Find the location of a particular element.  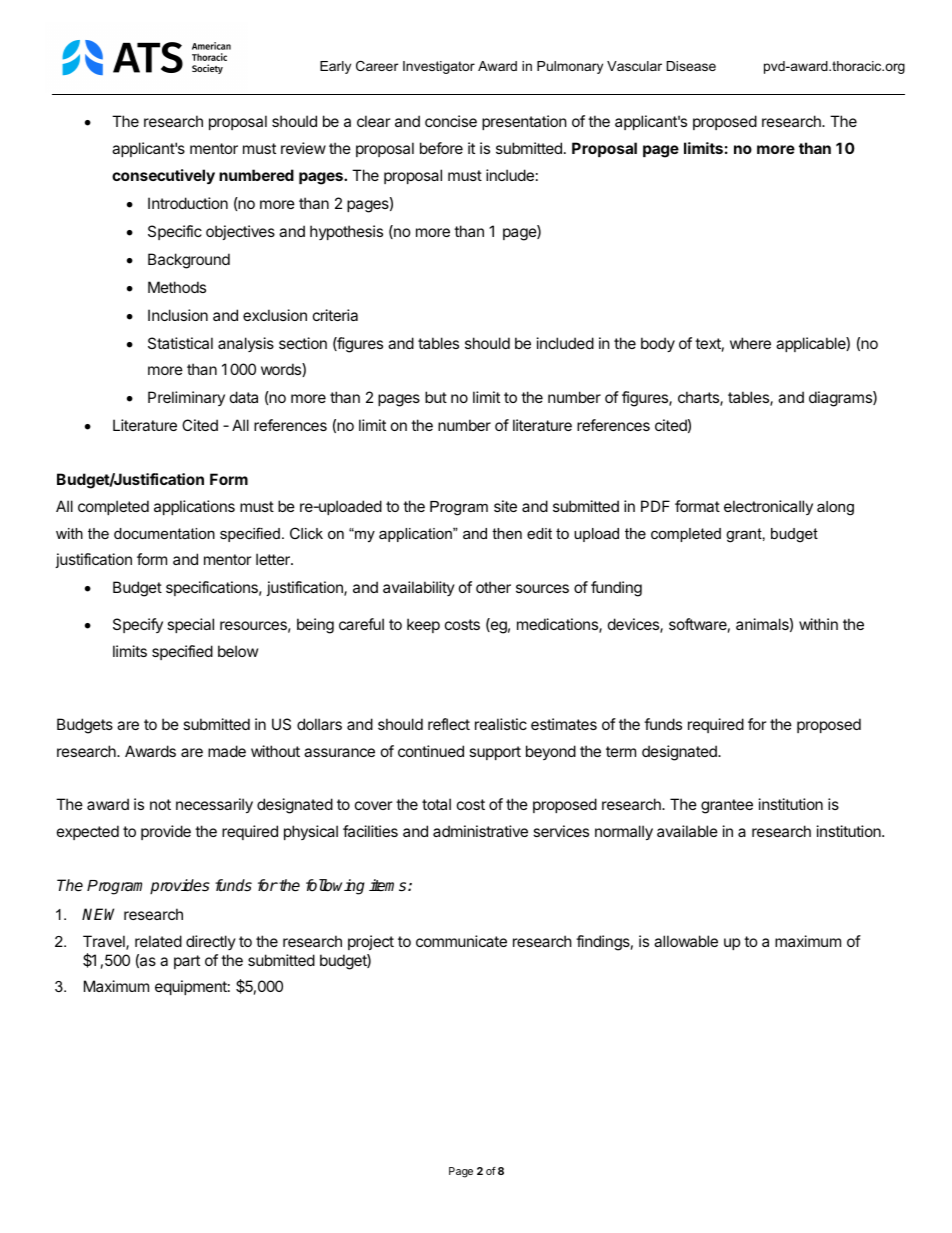

Preliminary is located at coordinates (186, 398).
